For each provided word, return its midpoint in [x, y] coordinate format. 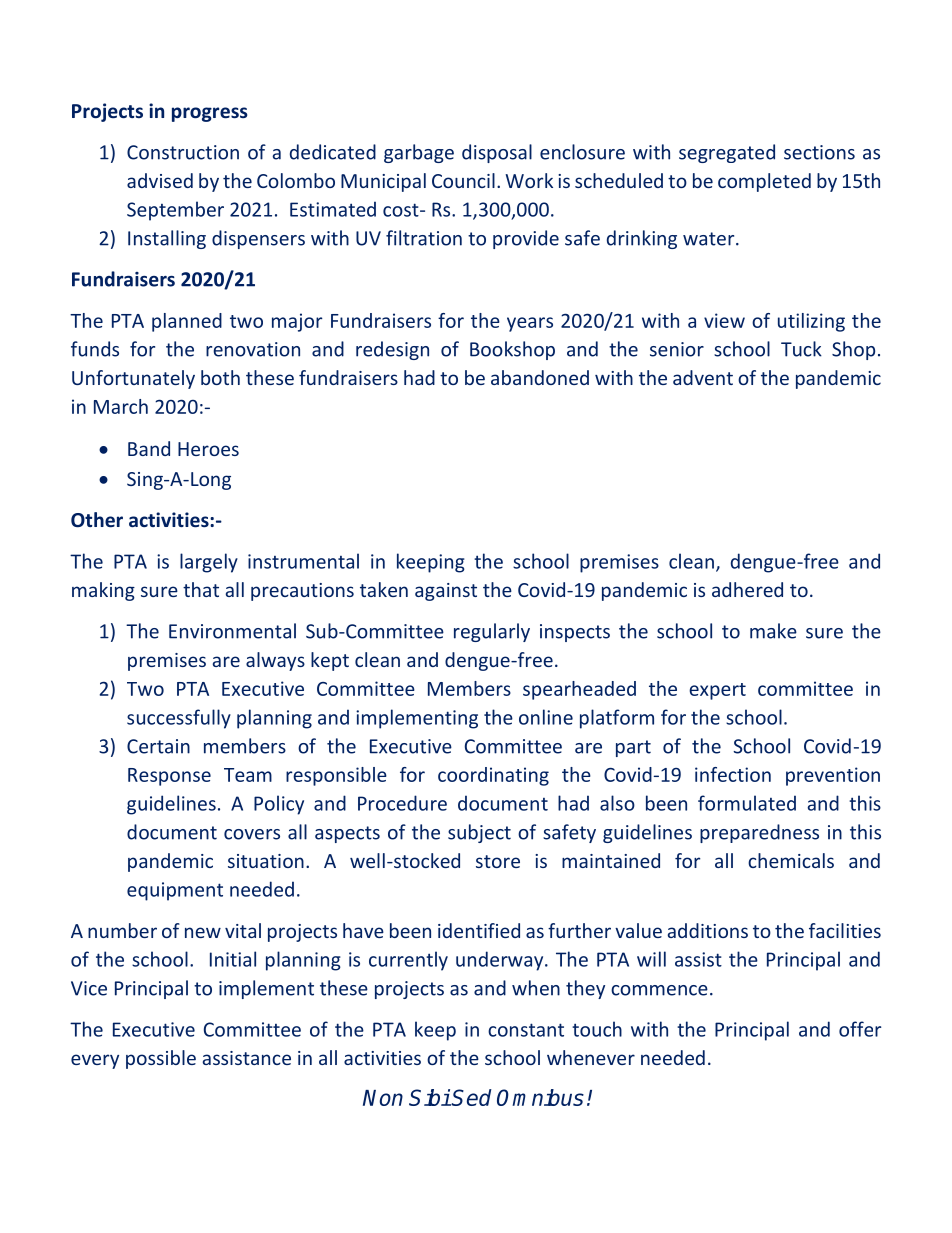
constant [526, 1030]
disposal [497, 153]
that [201, 589]
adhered [747, 589]
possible [161, 1059]
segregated [727, 153]
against [446, 592]
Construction [183, 152]
